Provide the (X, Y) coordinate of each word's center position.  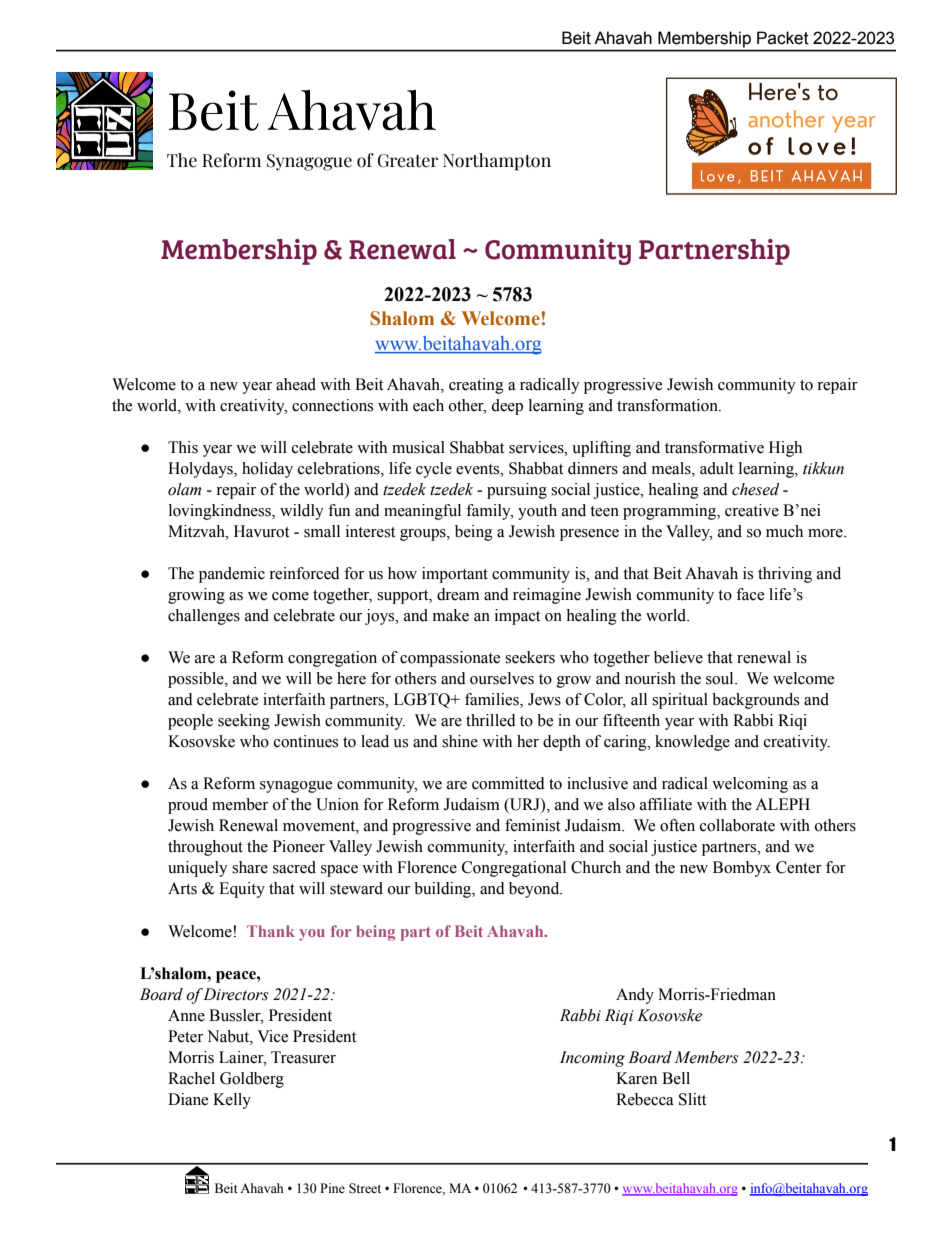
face (750, 594)
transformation (668, 405)
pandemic (232, 575)
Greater (408, 161)
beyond (535, 890)
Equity (242, 890)
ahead (296, 384)
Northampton (497, 162)
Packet (783, 38)
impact (517, 617)
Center (799, 867)
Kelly (232, 1101)
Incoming (592, 1059)
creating (476, 386)
